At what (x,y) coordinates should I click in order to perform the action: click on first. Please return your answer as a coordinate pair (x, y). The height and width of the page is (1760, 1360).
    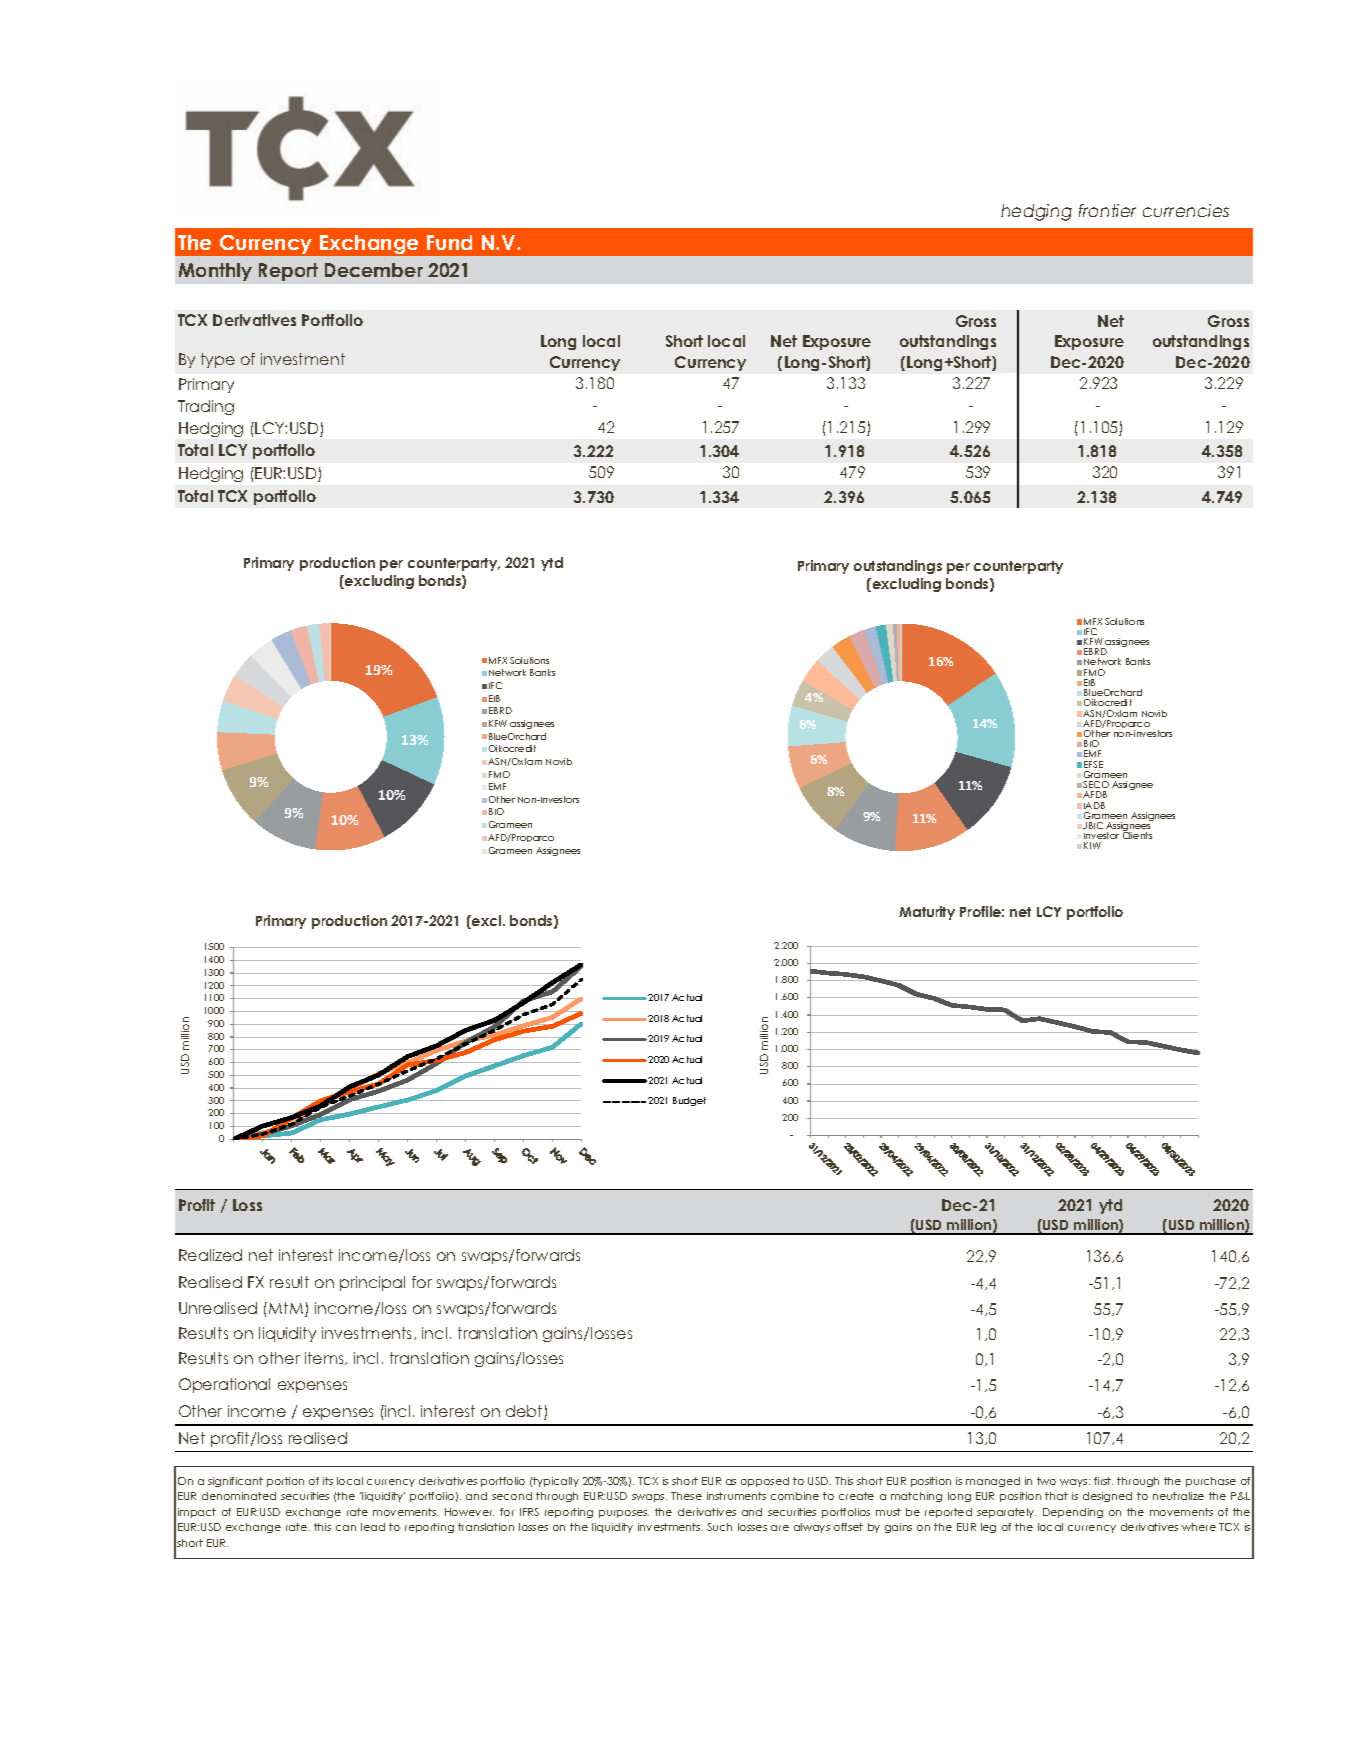
    Looking at the image, I should click on (1103, 1481).
